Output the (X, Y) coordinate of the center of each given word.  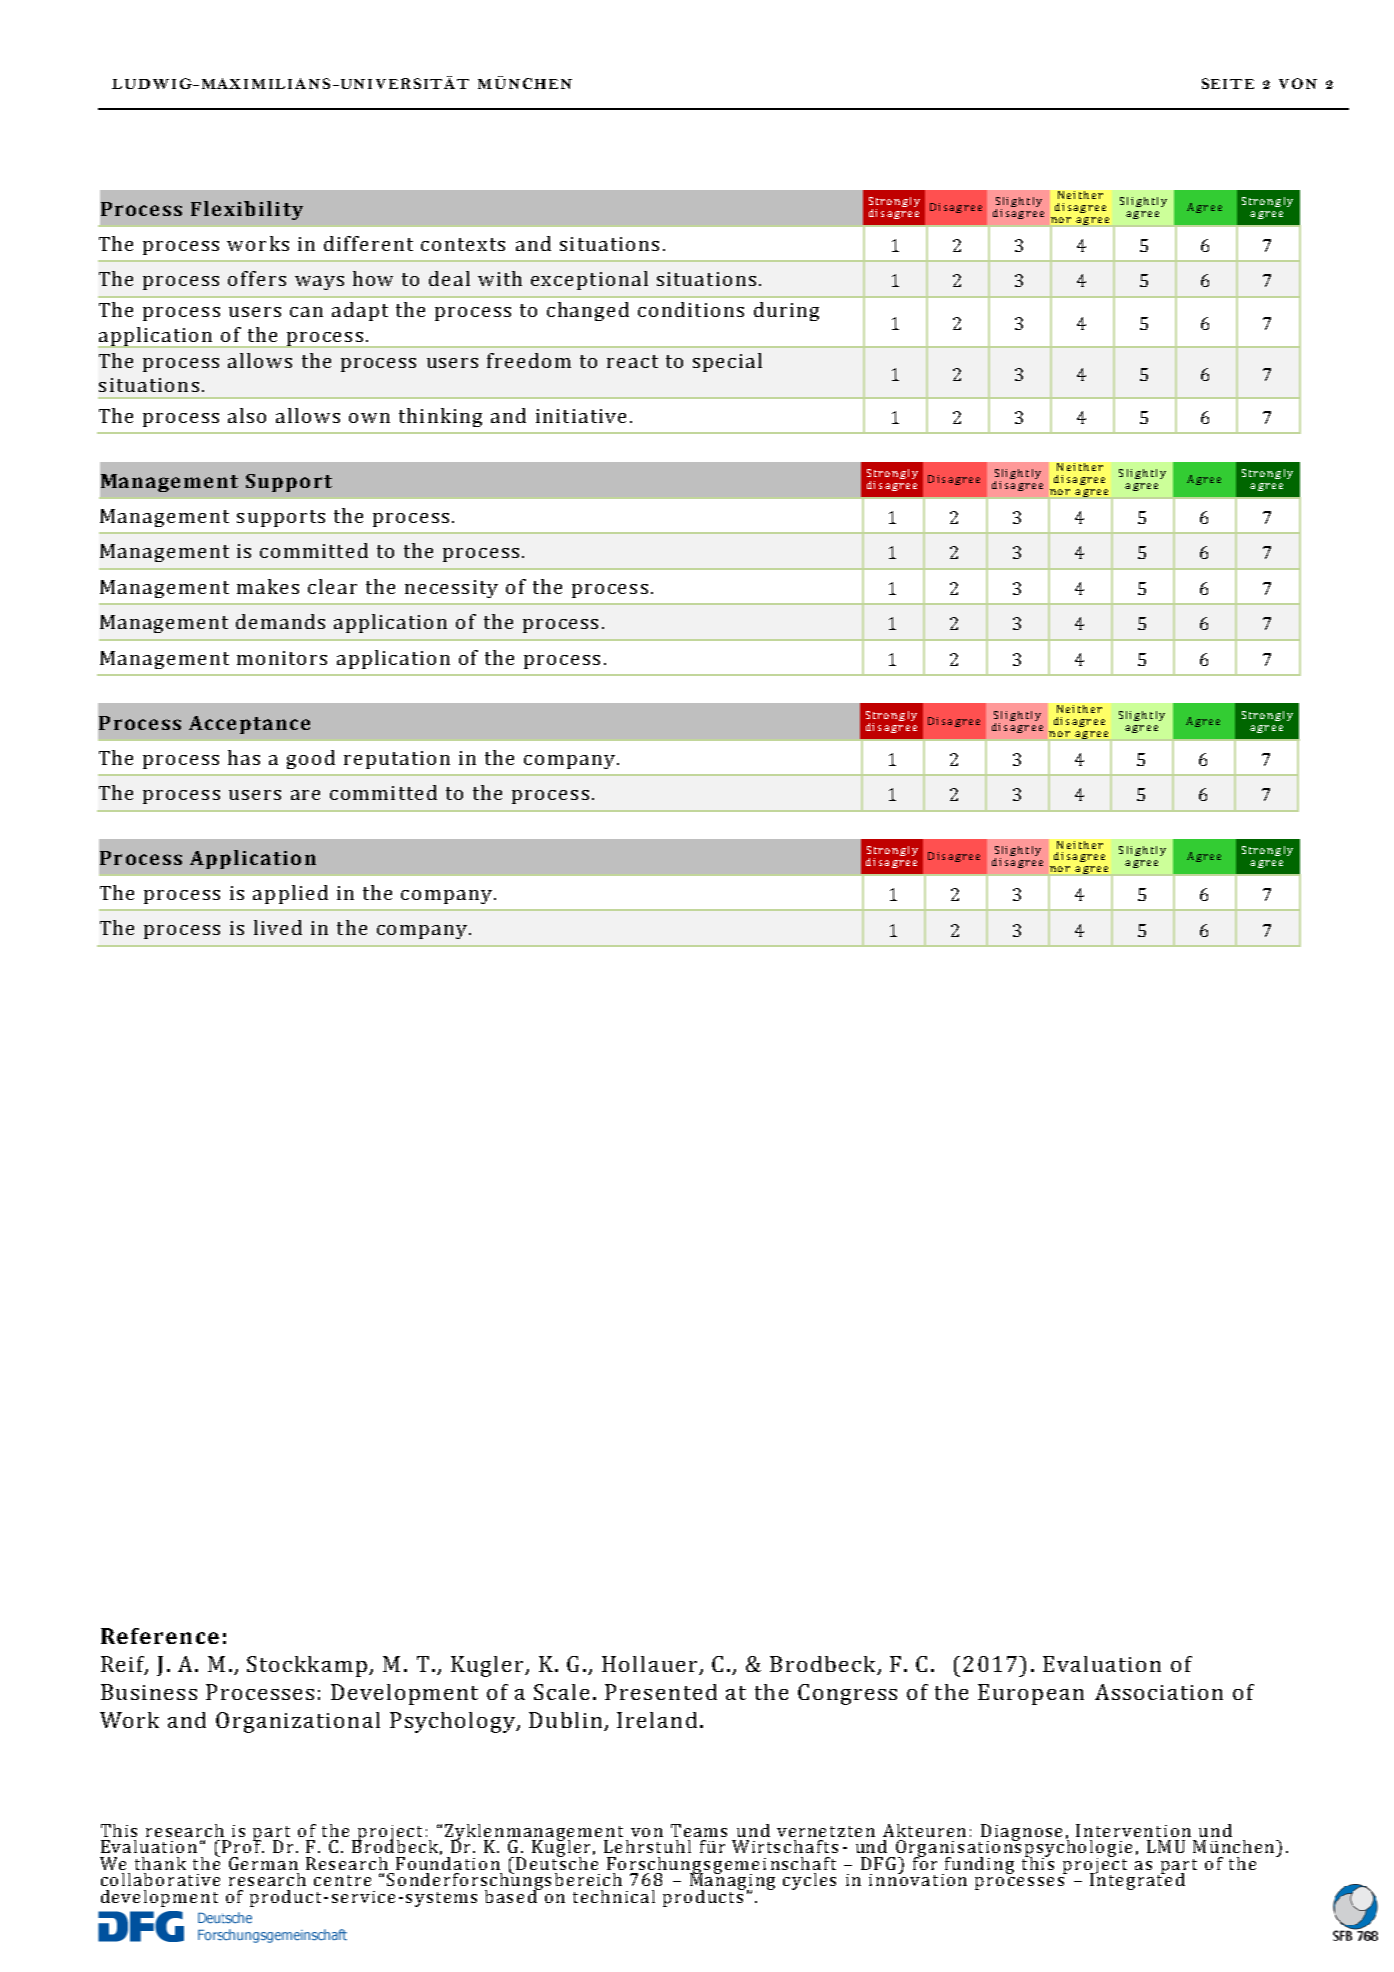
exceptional (589, 280)
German (263, 1863)
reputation (397, 760)
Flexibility (247, 210)
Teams (699, 1830)
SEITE (1228, 83)
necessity (451, 589)
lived (278, 927)
